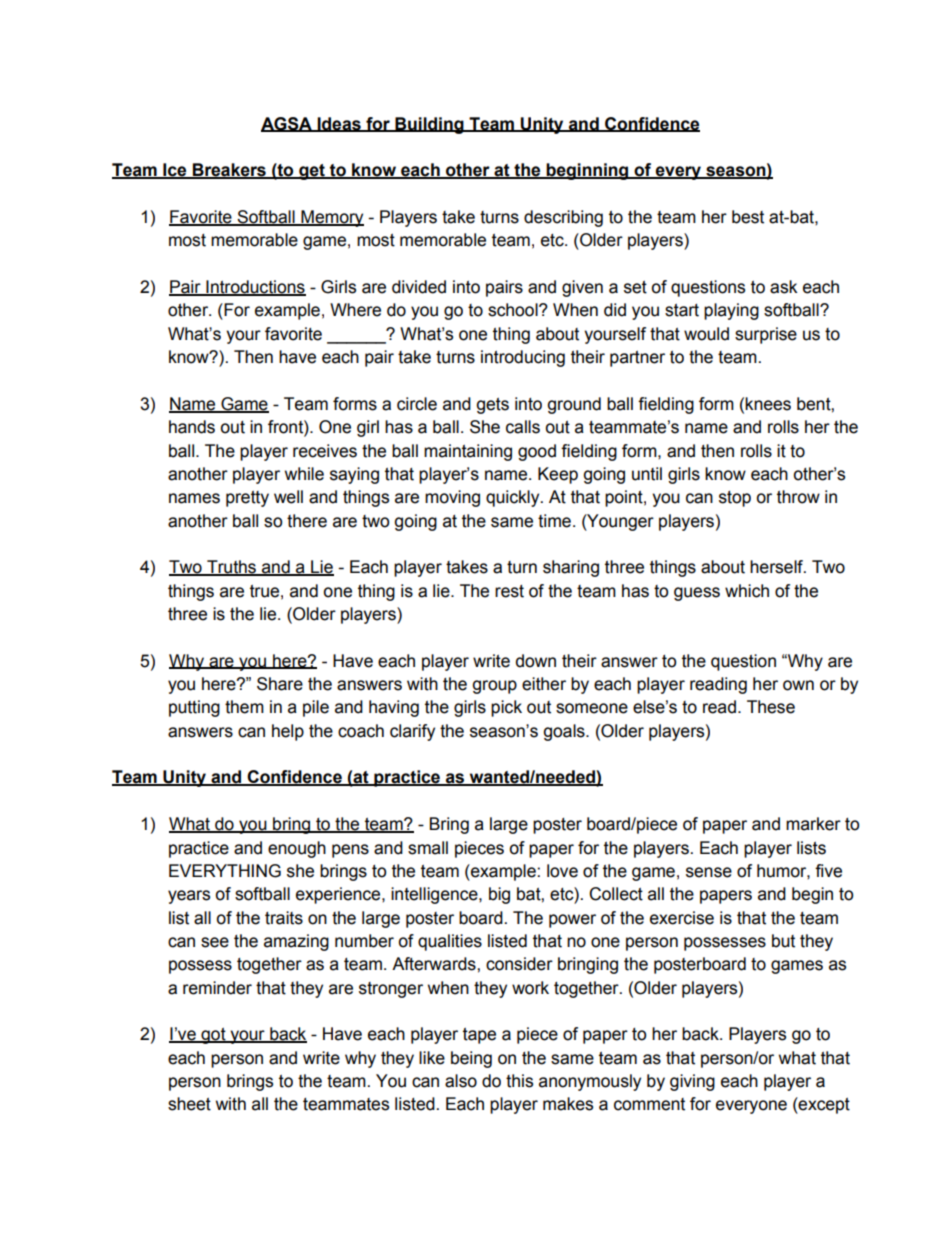  What do you see at coordinates (748, 217) in the screenshot?
I see `best` at bounding box center [748, 217].
